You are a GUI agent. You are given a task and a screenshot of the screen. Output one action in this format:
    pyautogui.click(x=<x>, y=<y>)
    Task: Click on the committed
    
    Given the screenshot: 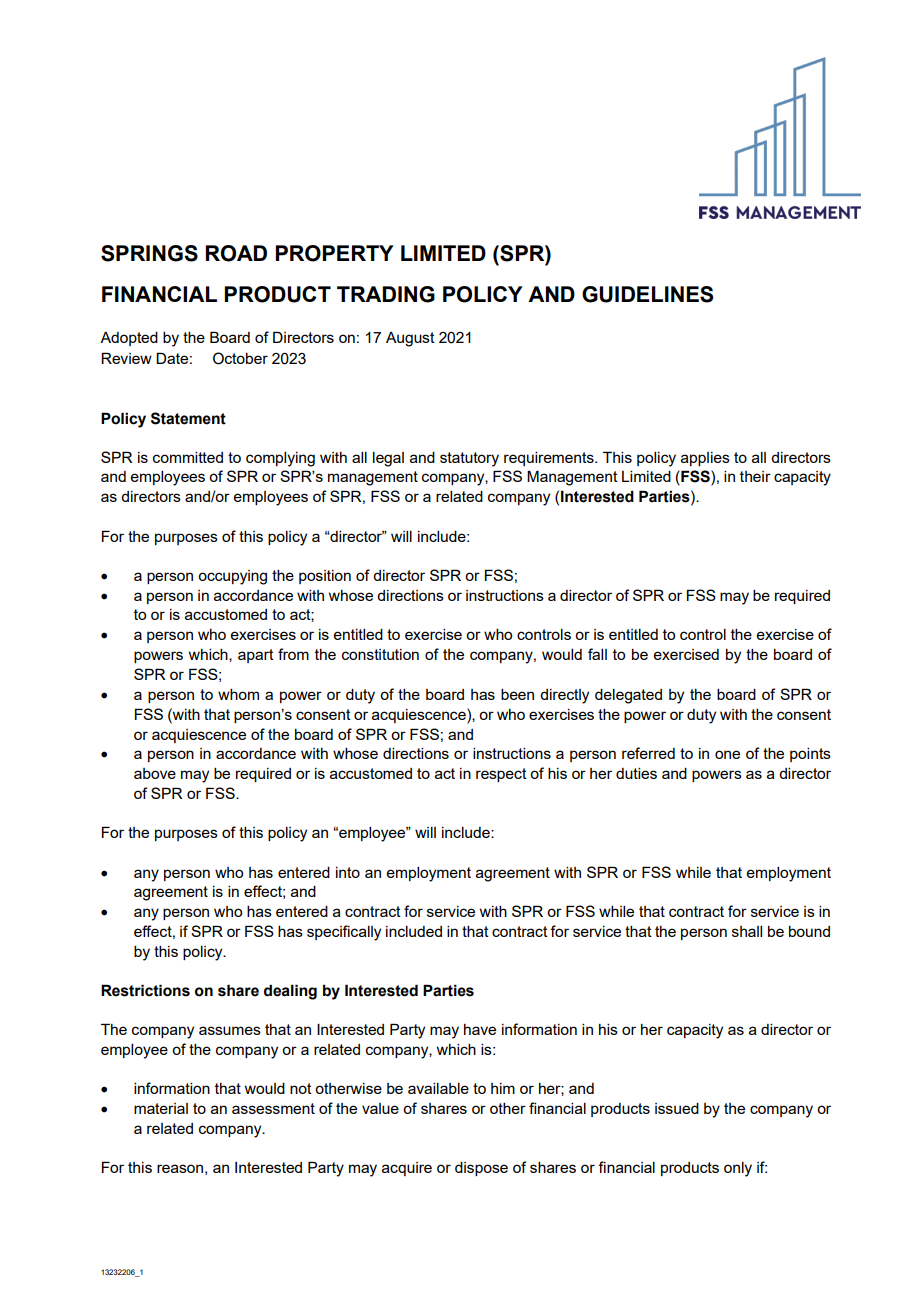 What is the action you would take?
    pyautogui.click(x=188, y=457)
